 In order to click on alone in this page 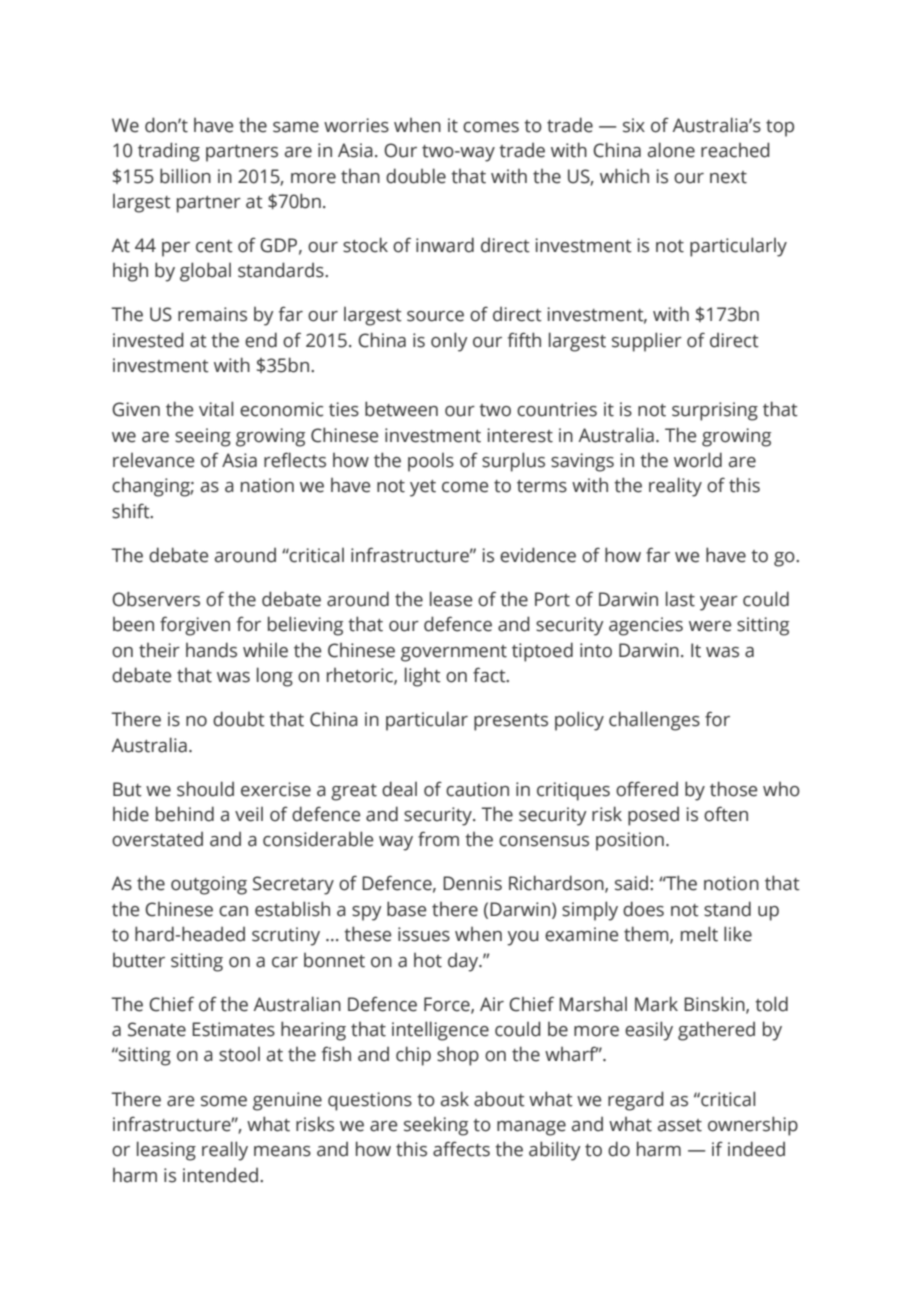, I will do `click(671, 150)`.
